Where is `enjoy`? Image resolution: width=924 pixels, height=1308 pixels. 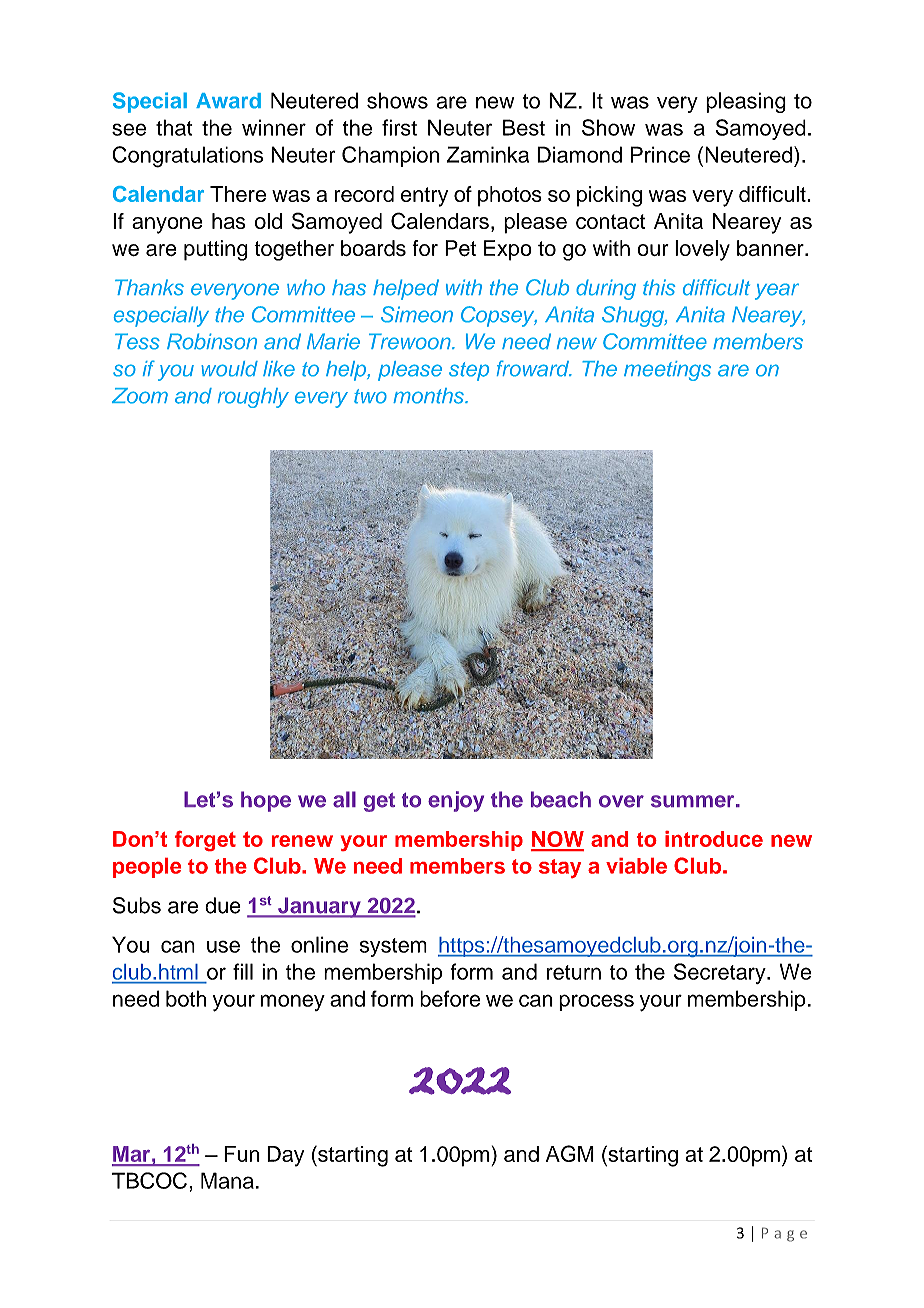
enjoy is located at coordinates (456, 801).
